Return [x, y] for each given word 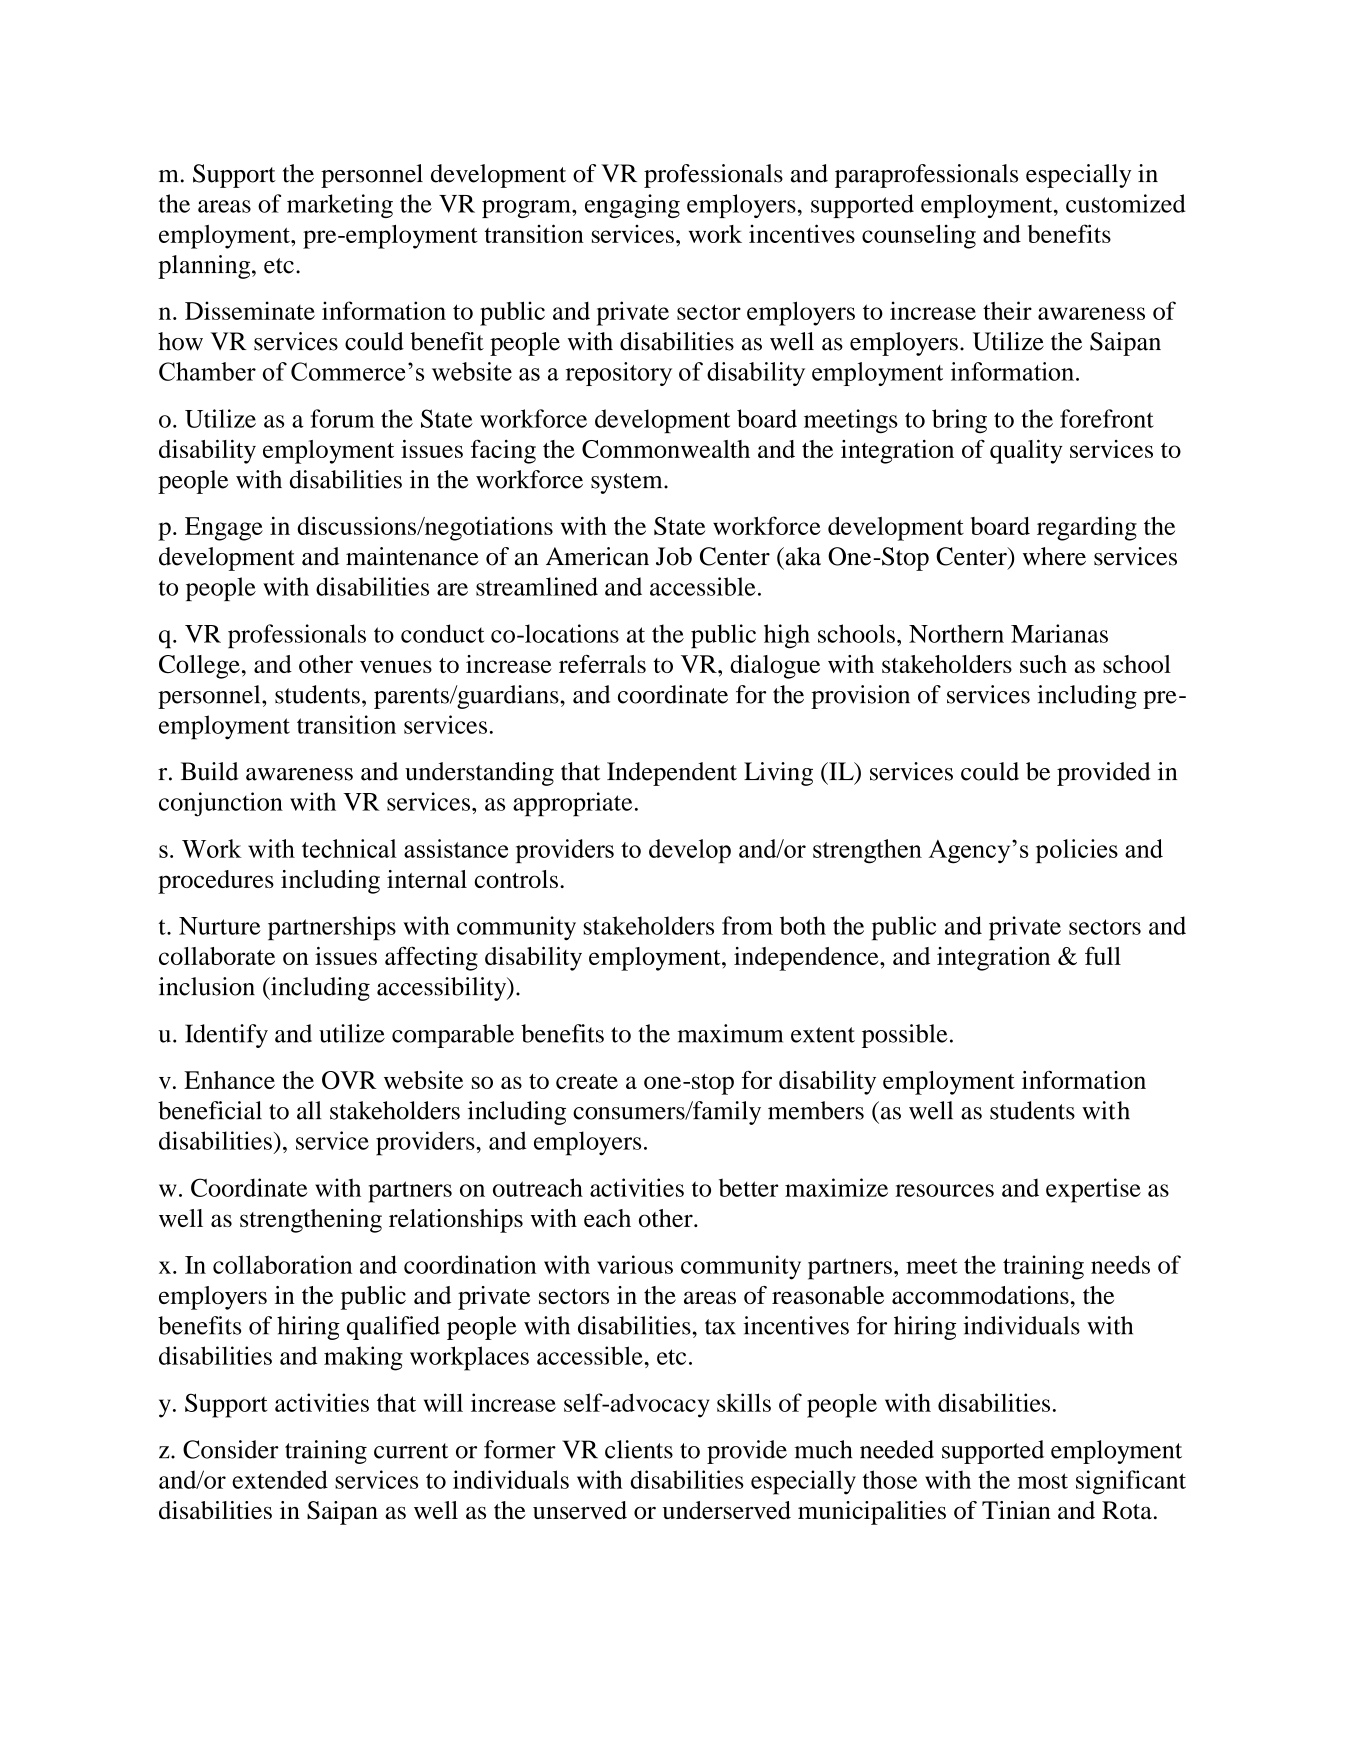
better [748, 1187]
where [1054, 556]
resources [944, 1190]
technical [349, 848]
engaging [632, 206]
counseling [919, 237]
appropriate [572, 804]
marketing [340, 206]
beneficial [210, 1110]
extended [280, 1479]
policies [1077, 851]
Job [674, 556]
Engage [224, 529]
